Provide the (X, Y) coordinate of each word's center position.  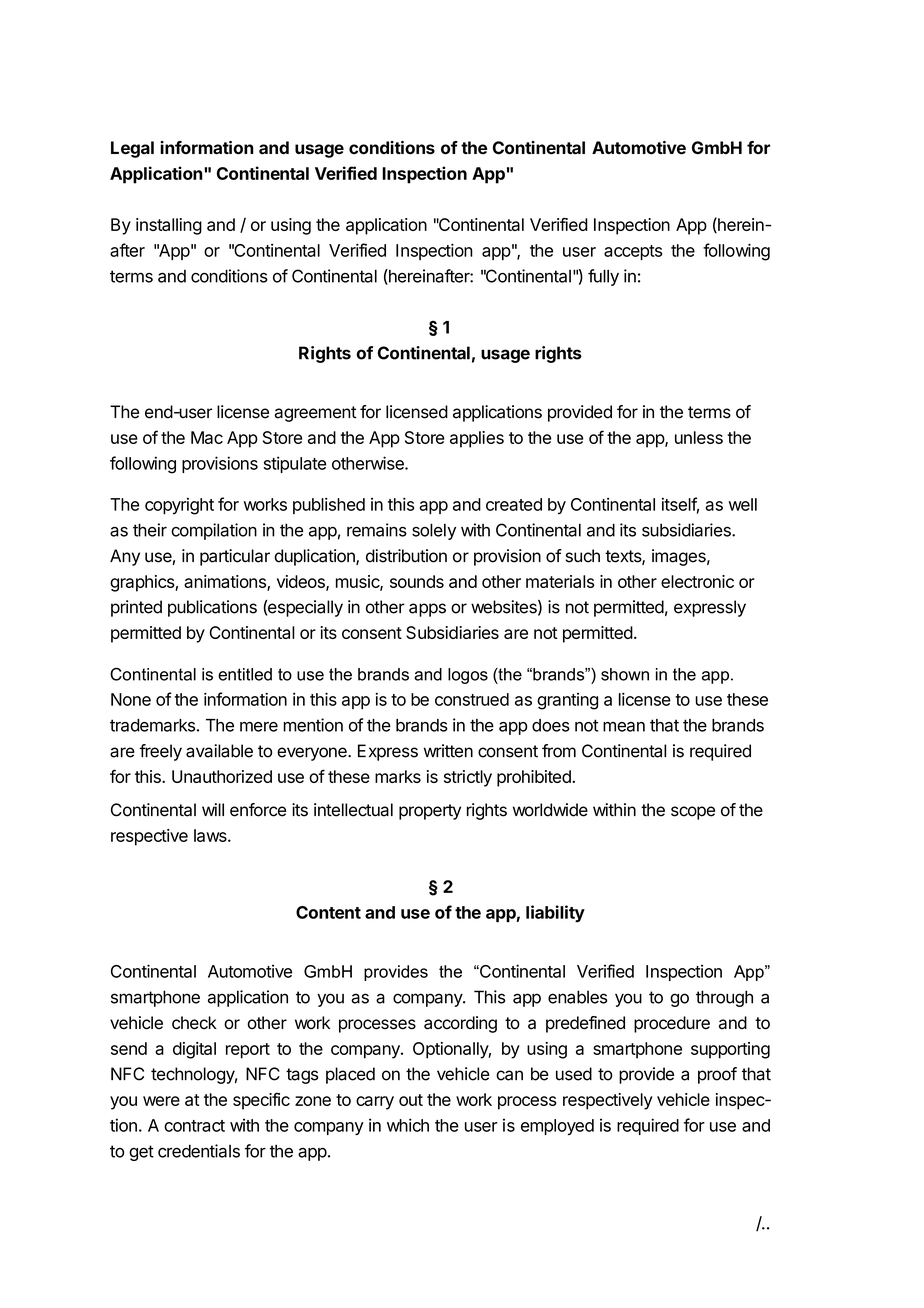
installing (169, 226)
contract (194, 1126)
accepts (633, 252)
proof (717, 1075)
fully (603, 277)
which (408, 1125)
